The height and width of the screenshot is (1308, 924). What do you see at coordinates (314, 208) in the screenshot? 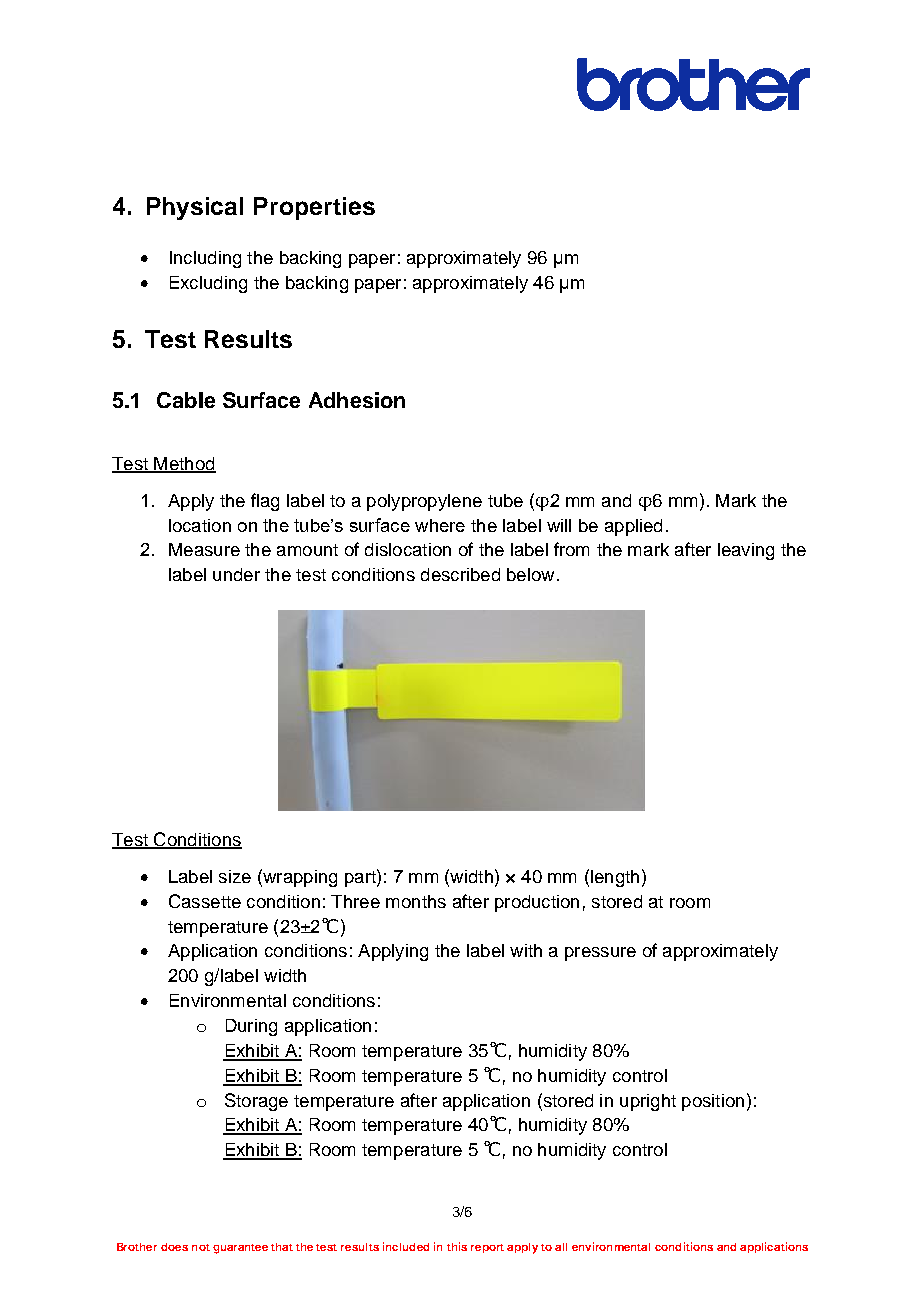
I see `Properties` at bounding box center [314, 208].
